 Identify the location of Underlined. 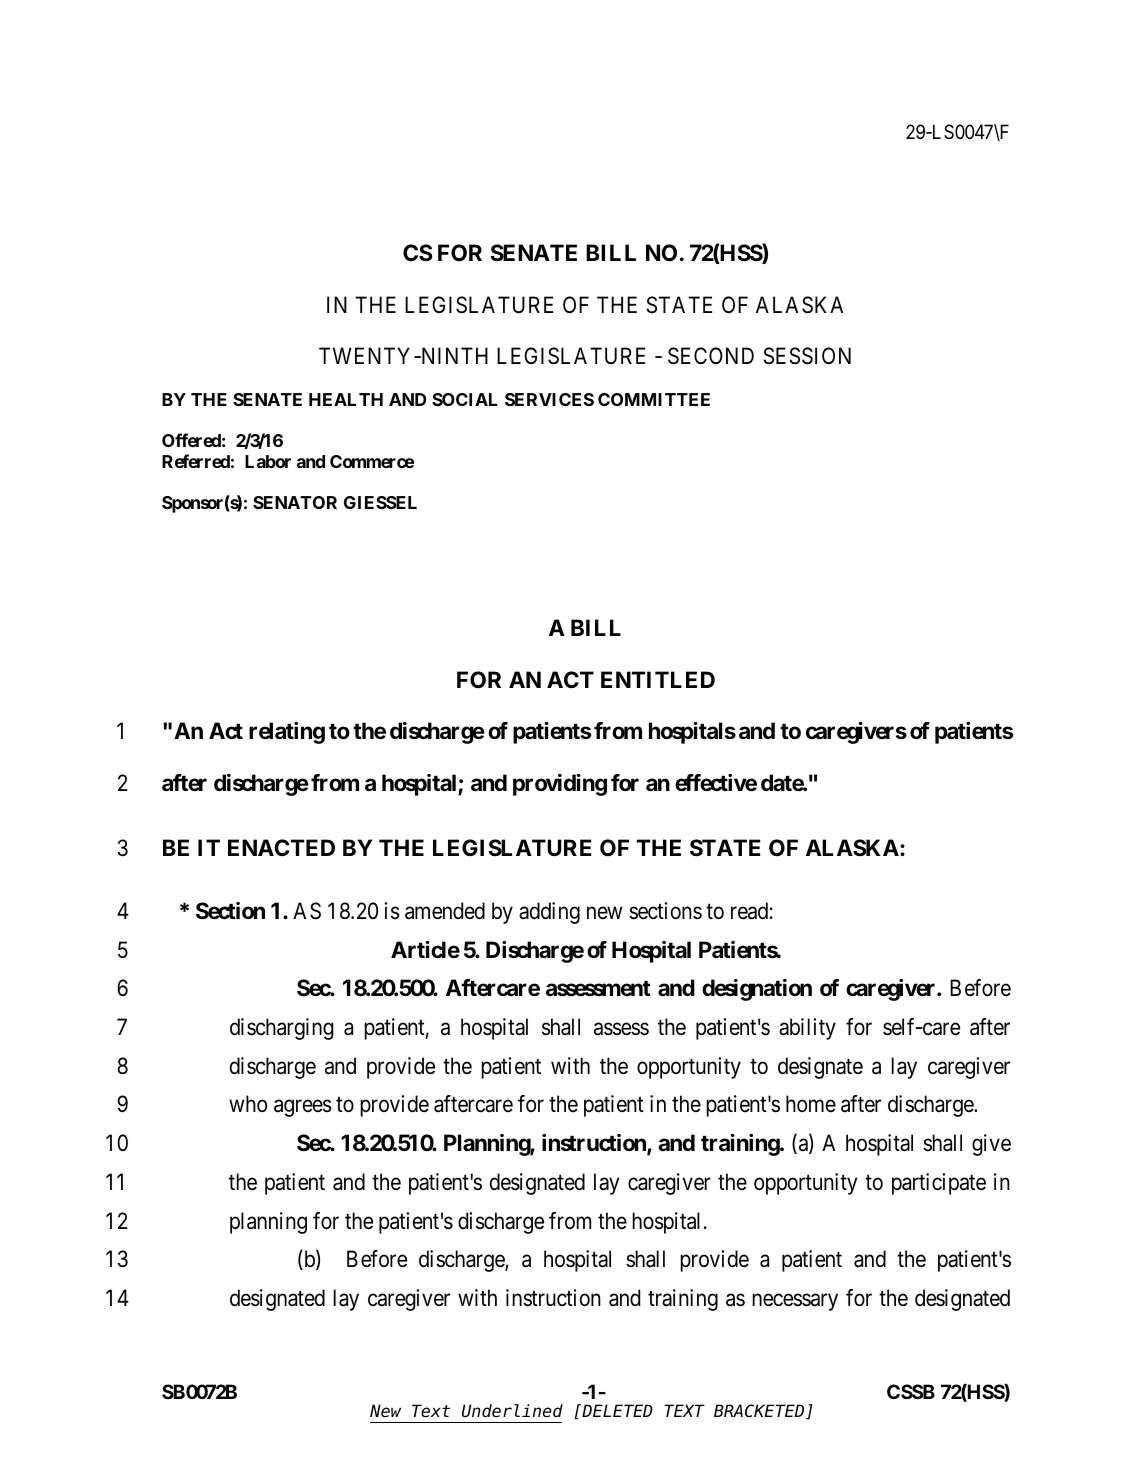
(512, 1411).
